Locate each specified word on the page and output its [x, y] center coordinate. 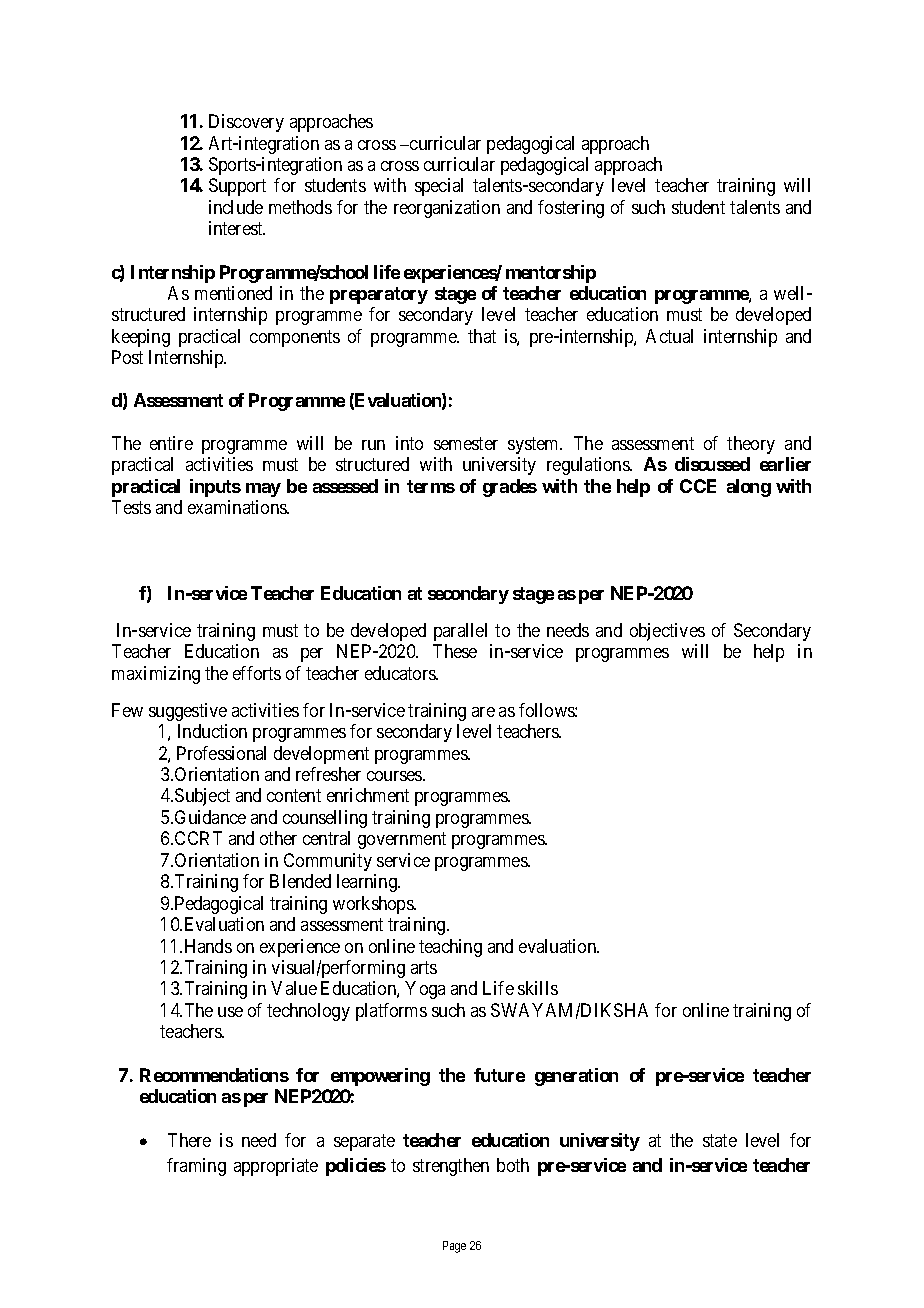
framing [196, 1167]
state [720, 1140]
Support [237, 187]
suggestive [188, 712]
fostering [571, 209]
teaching [450, 948]
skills [538, 988]
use [230, 1012]
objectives [667, 632]
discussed [712, 464]
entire [171, 443]
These [455, 651]
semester [466, 443]
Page [454, 1247]
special [439, 187]
